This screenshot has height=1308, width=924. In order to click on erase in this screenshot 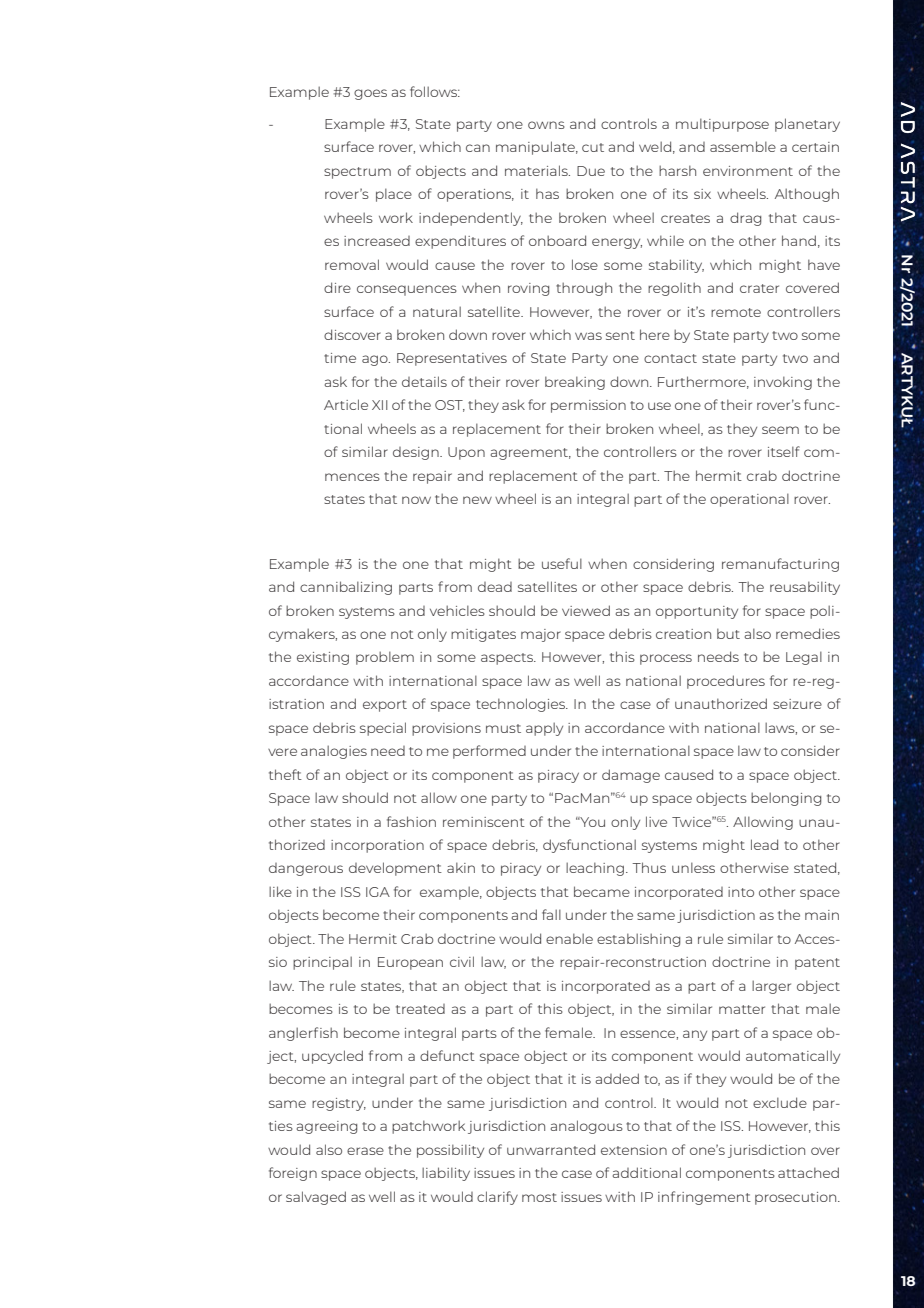, I will do `click(365, 1151)`.
